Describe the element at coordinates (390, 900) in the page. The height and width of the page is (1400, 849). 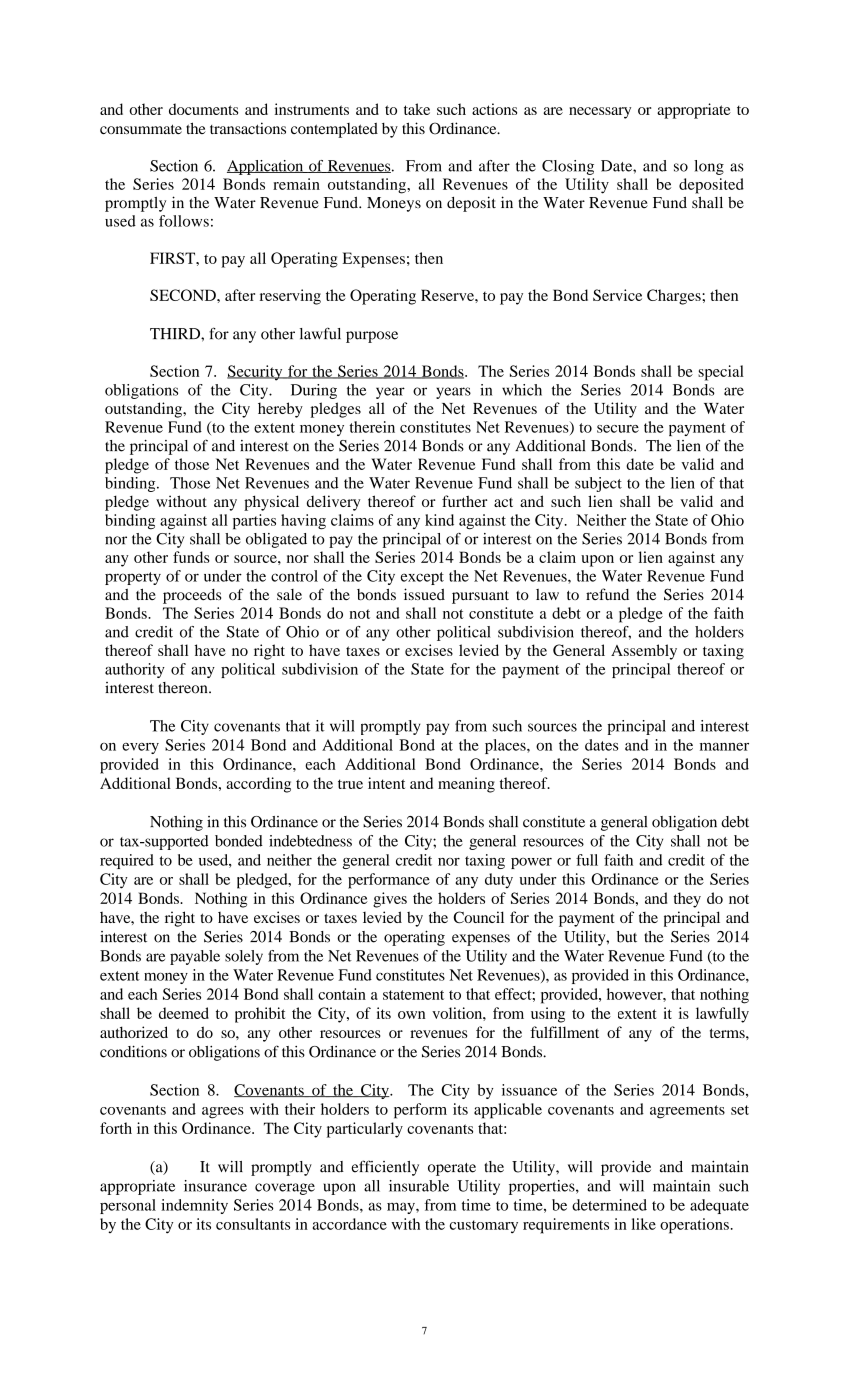
I see `gives` at that location.
